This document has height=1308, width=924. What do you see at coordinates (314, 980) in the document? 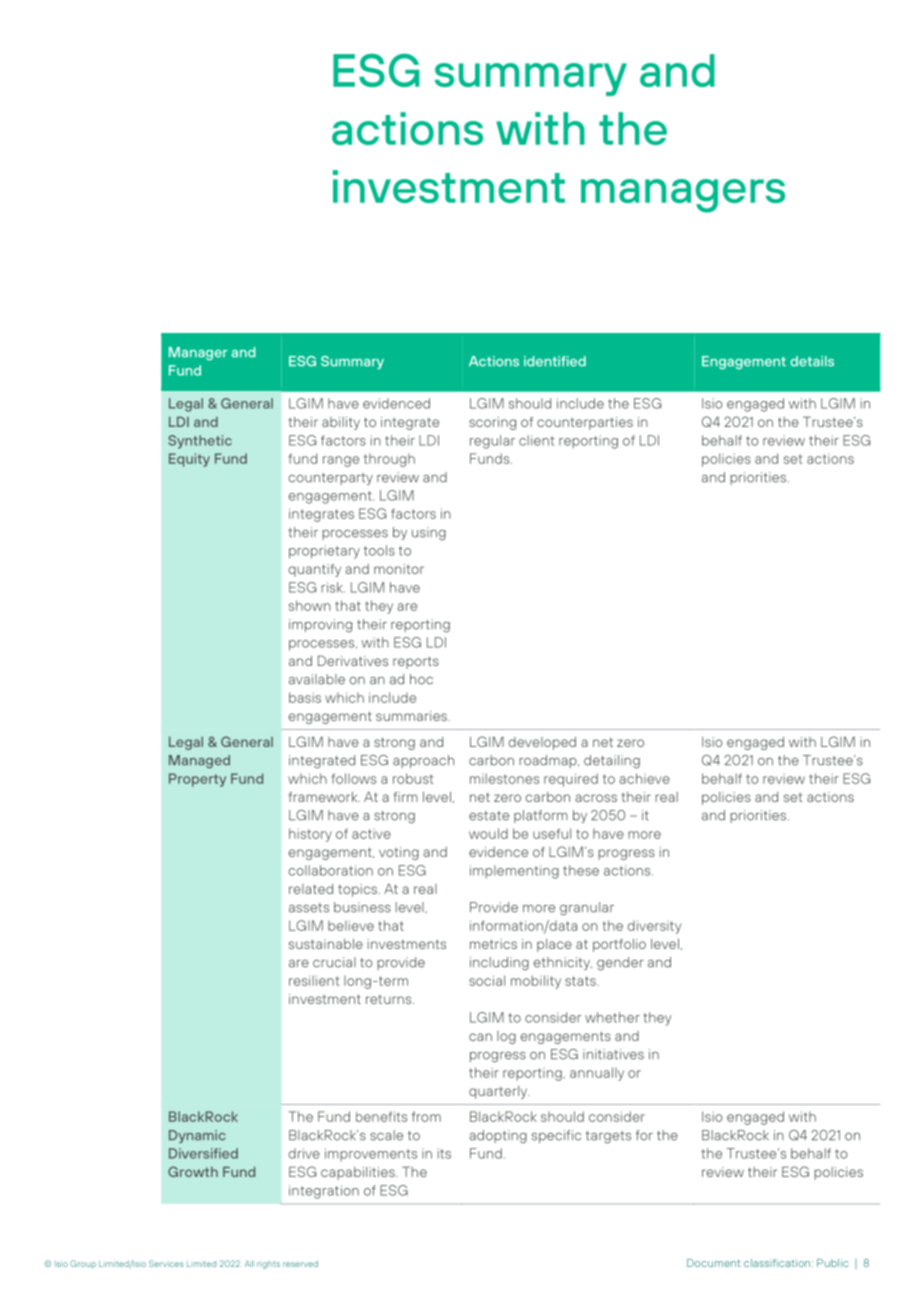
I see `resilient` at bounding box center [314, 980].
